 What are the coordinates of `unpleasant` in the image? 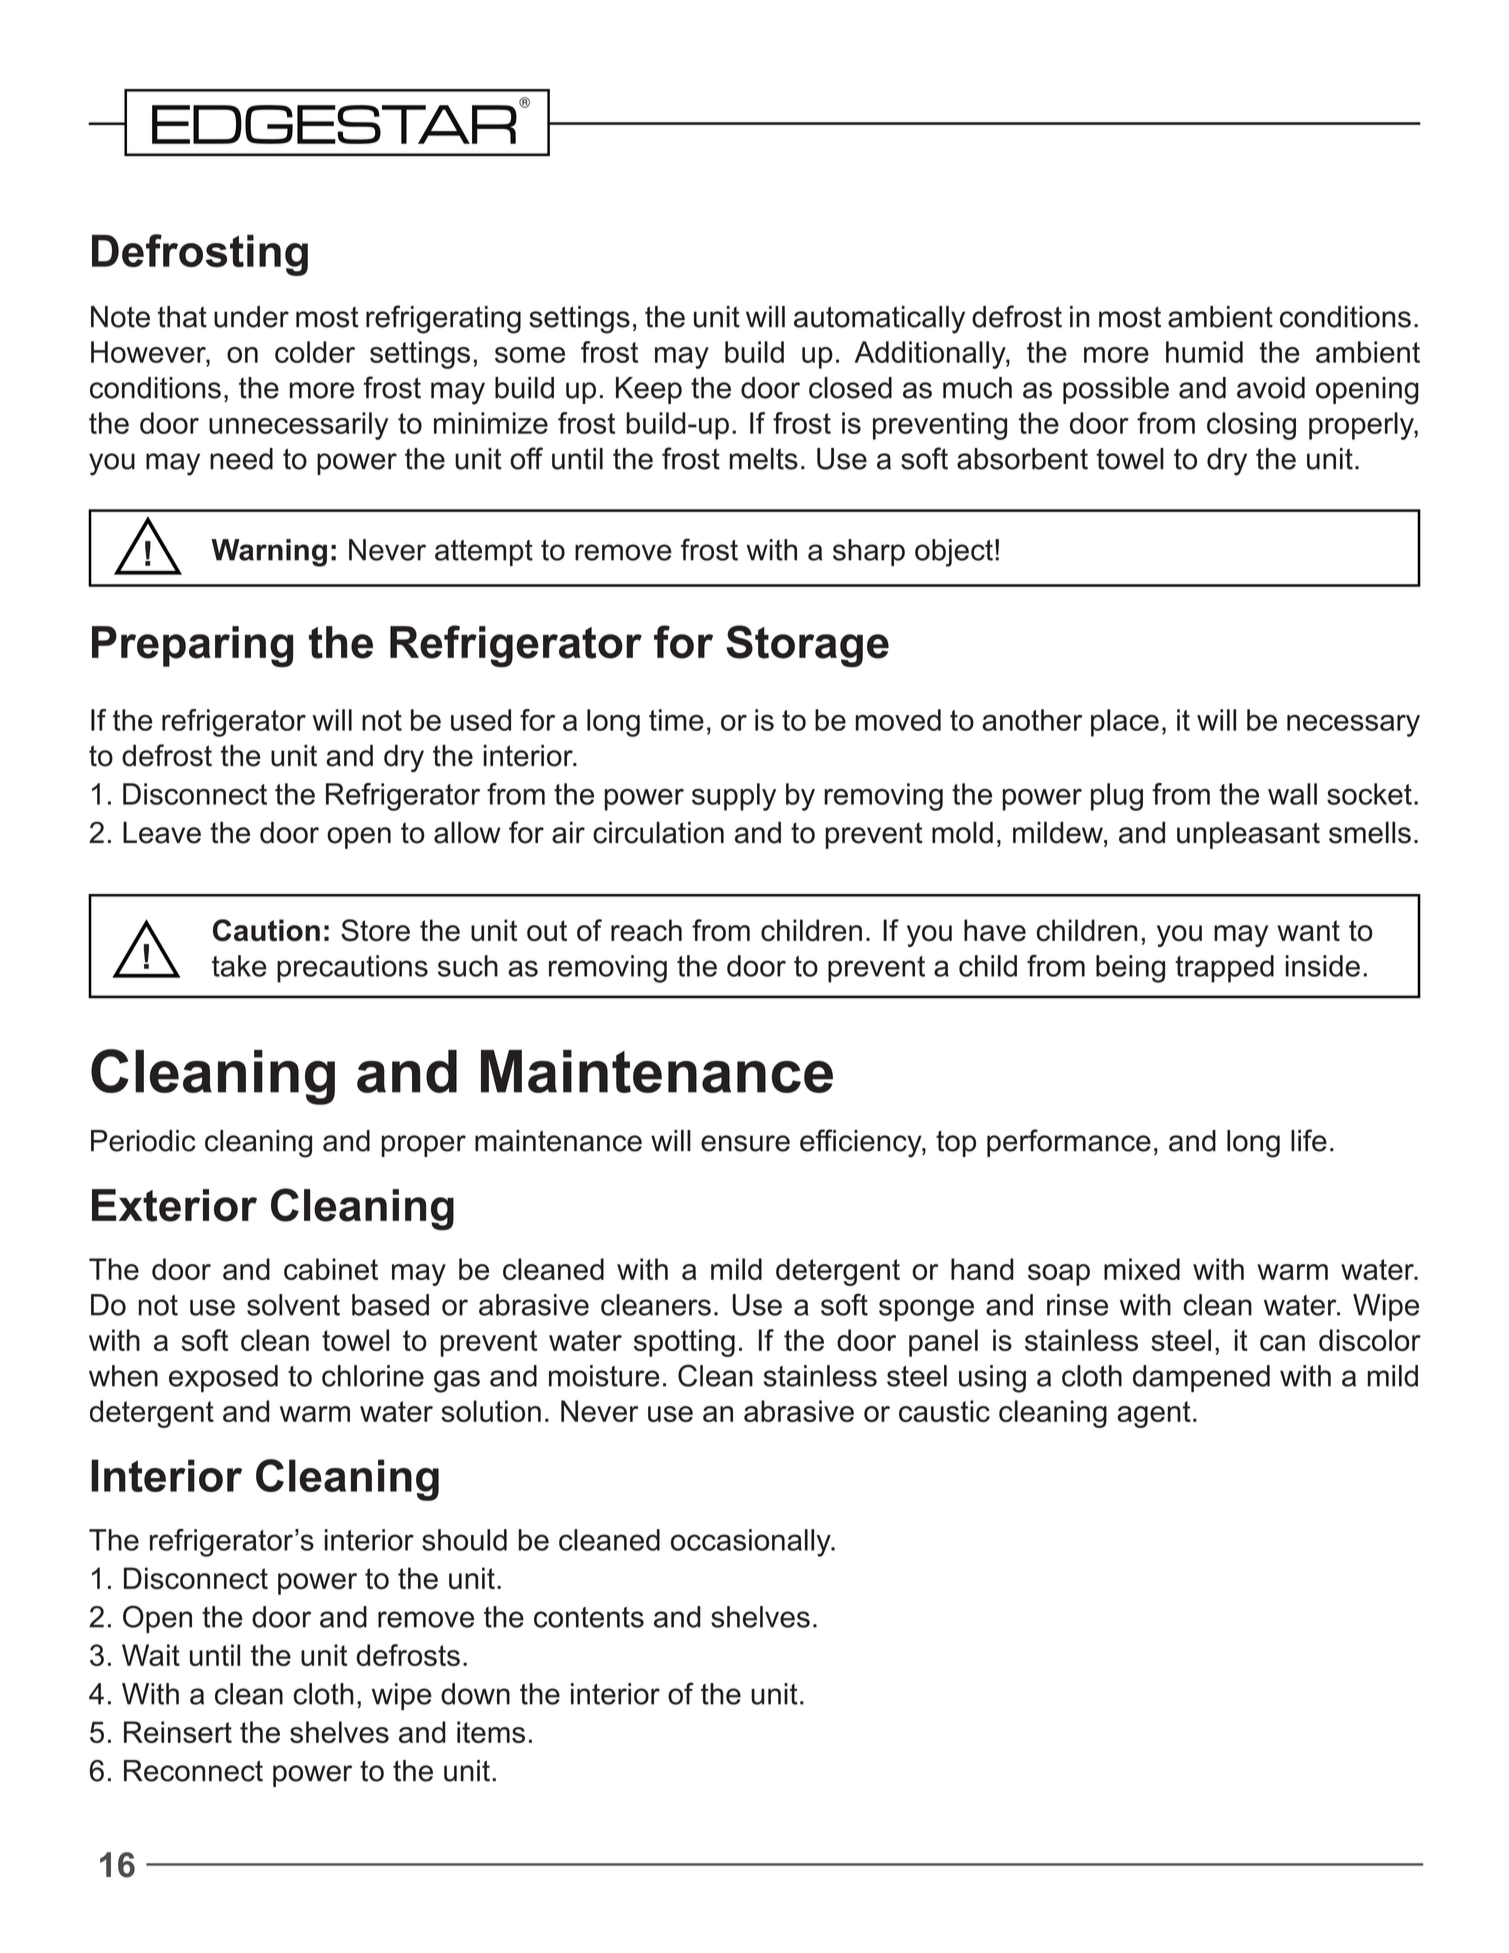 It's located at (1248, 835).
